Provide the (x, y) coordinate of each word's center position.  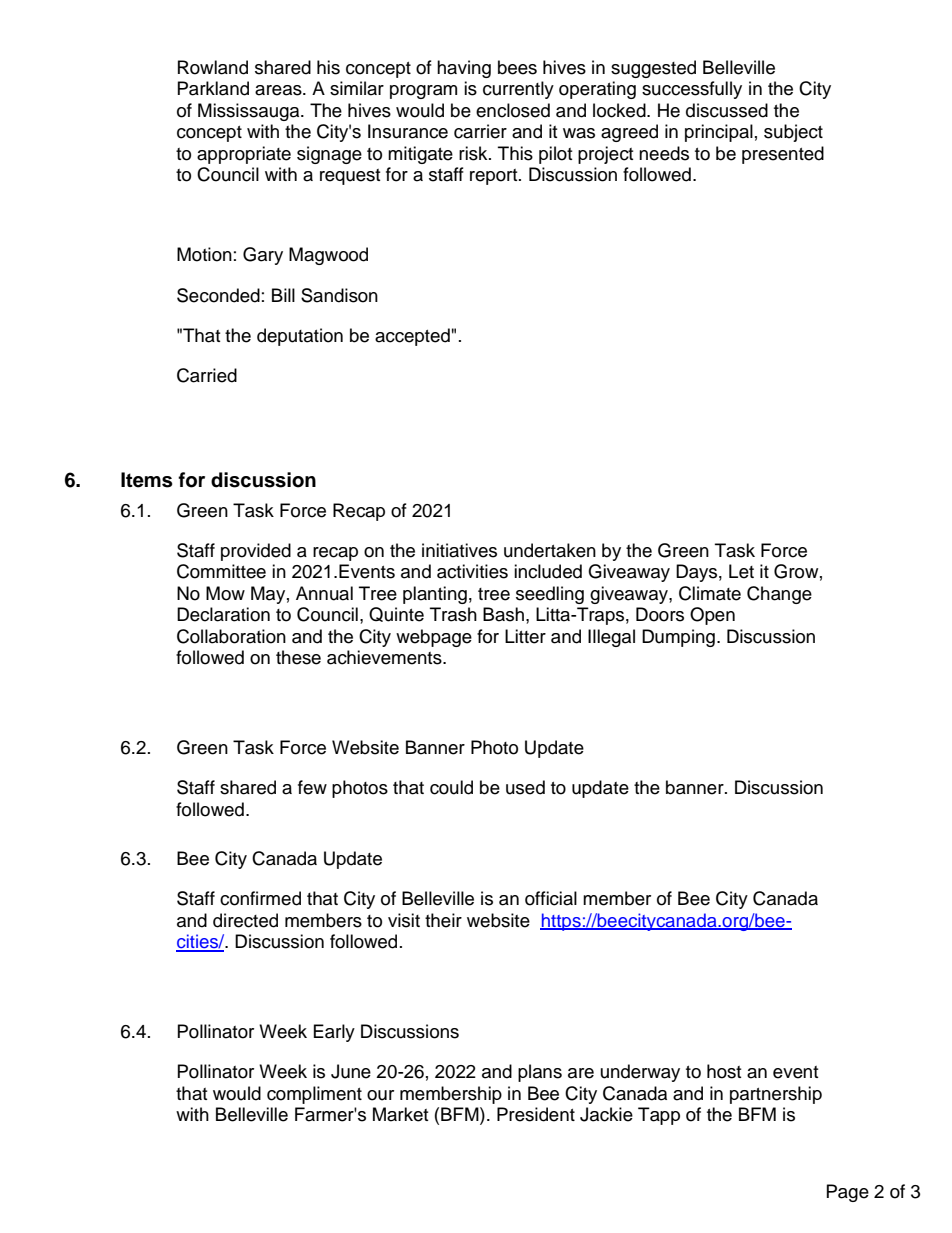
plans (540, 1073)
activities (472, 571)
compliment (314, 1095)
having (464, 69)
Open (712, 616)
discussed (727, 110)
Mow (225, 593)
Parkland (213, 88)
